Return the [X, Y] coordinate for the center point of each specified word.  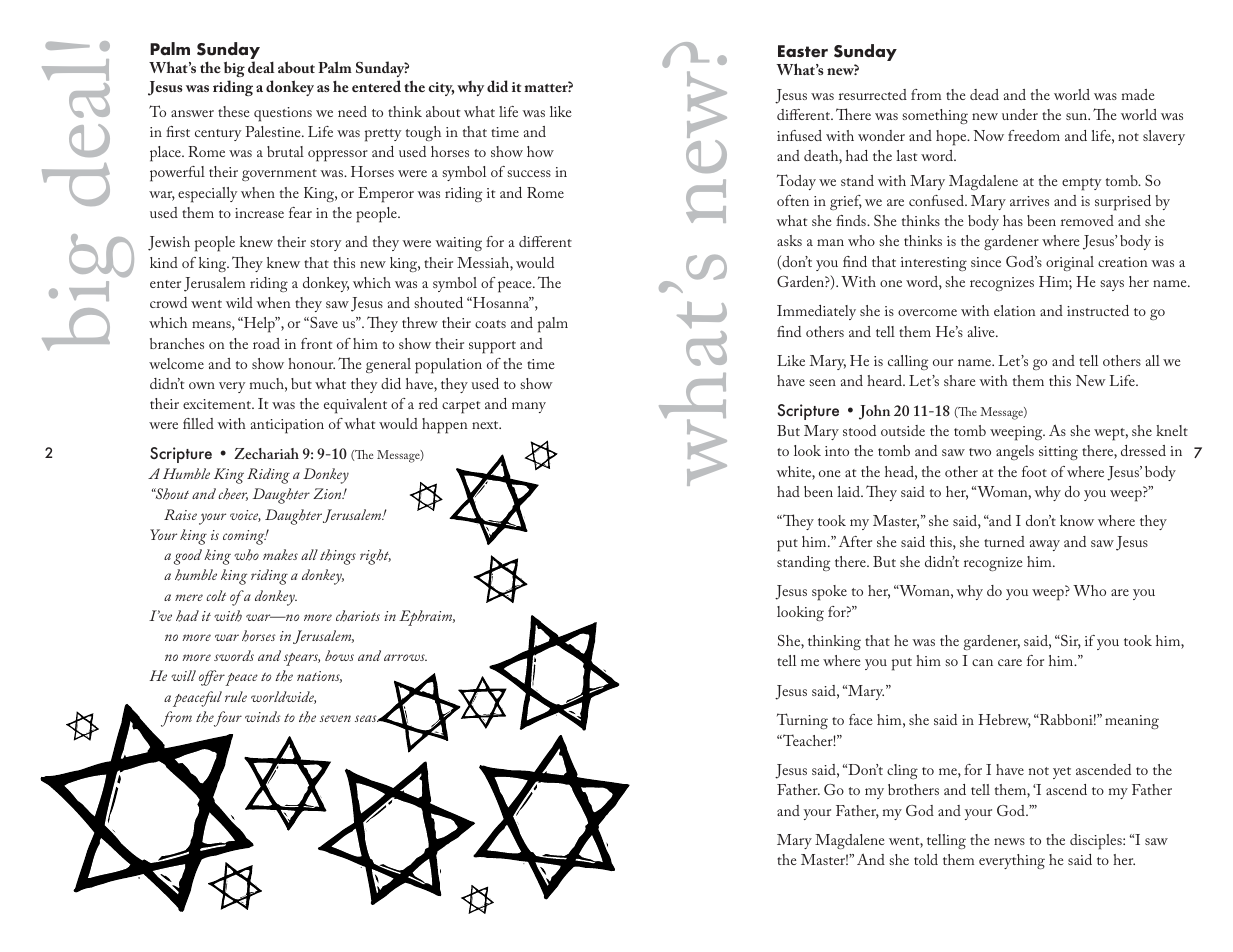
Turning [802, 721]
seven [335, 718]
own [202, 385]
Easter [803, 51]
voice [245, 516]
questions [283, 114]
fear [300, 212]
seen [822, 382]
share [960, 380]
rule [236, 696]
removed [1087, 220]
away [1045, 545]
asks [789, 240]
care [1010, 662]
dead [984, 94]
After [855, 541]
